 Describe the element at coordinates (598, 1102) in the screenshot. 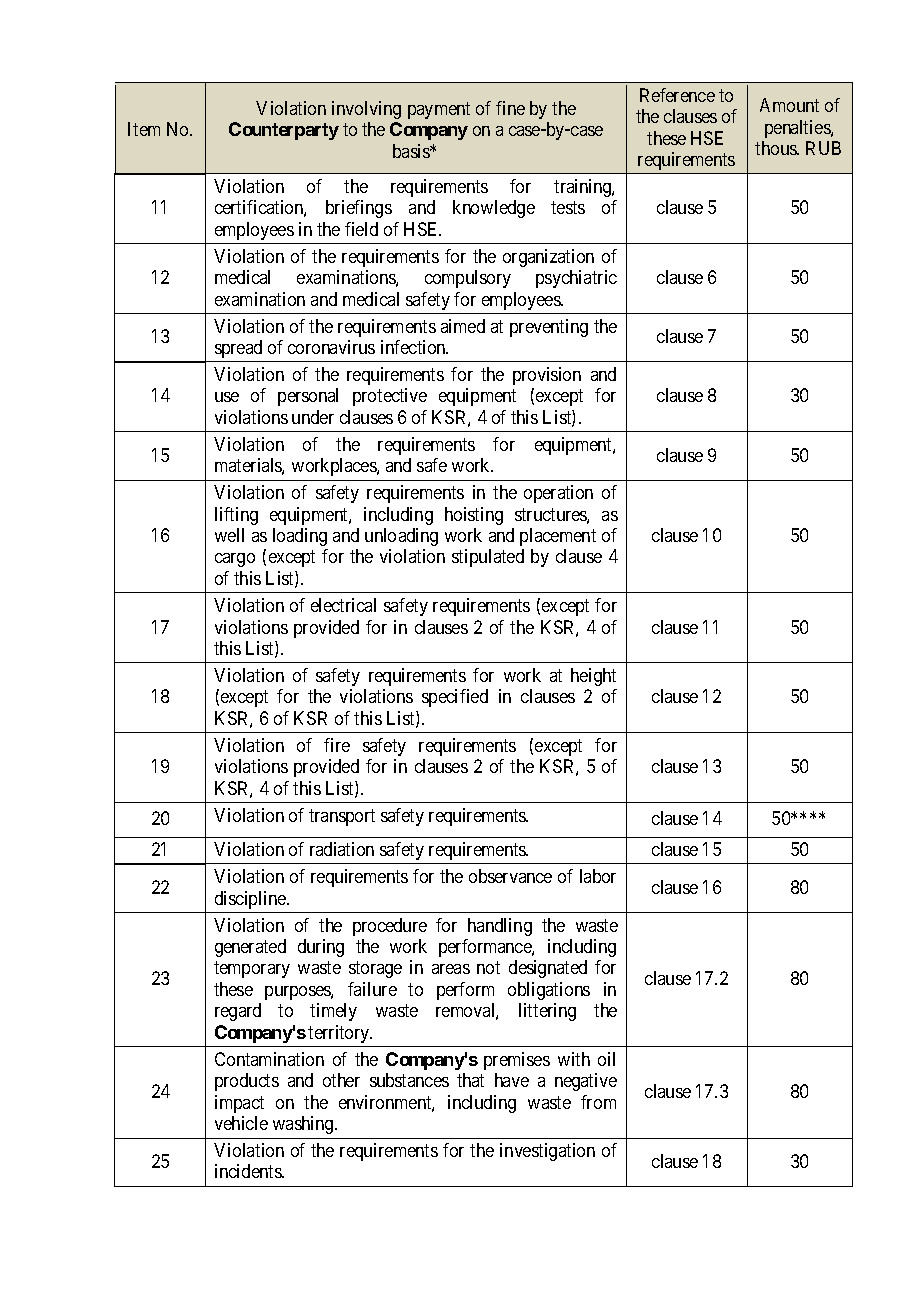

I see `from` at that location.
